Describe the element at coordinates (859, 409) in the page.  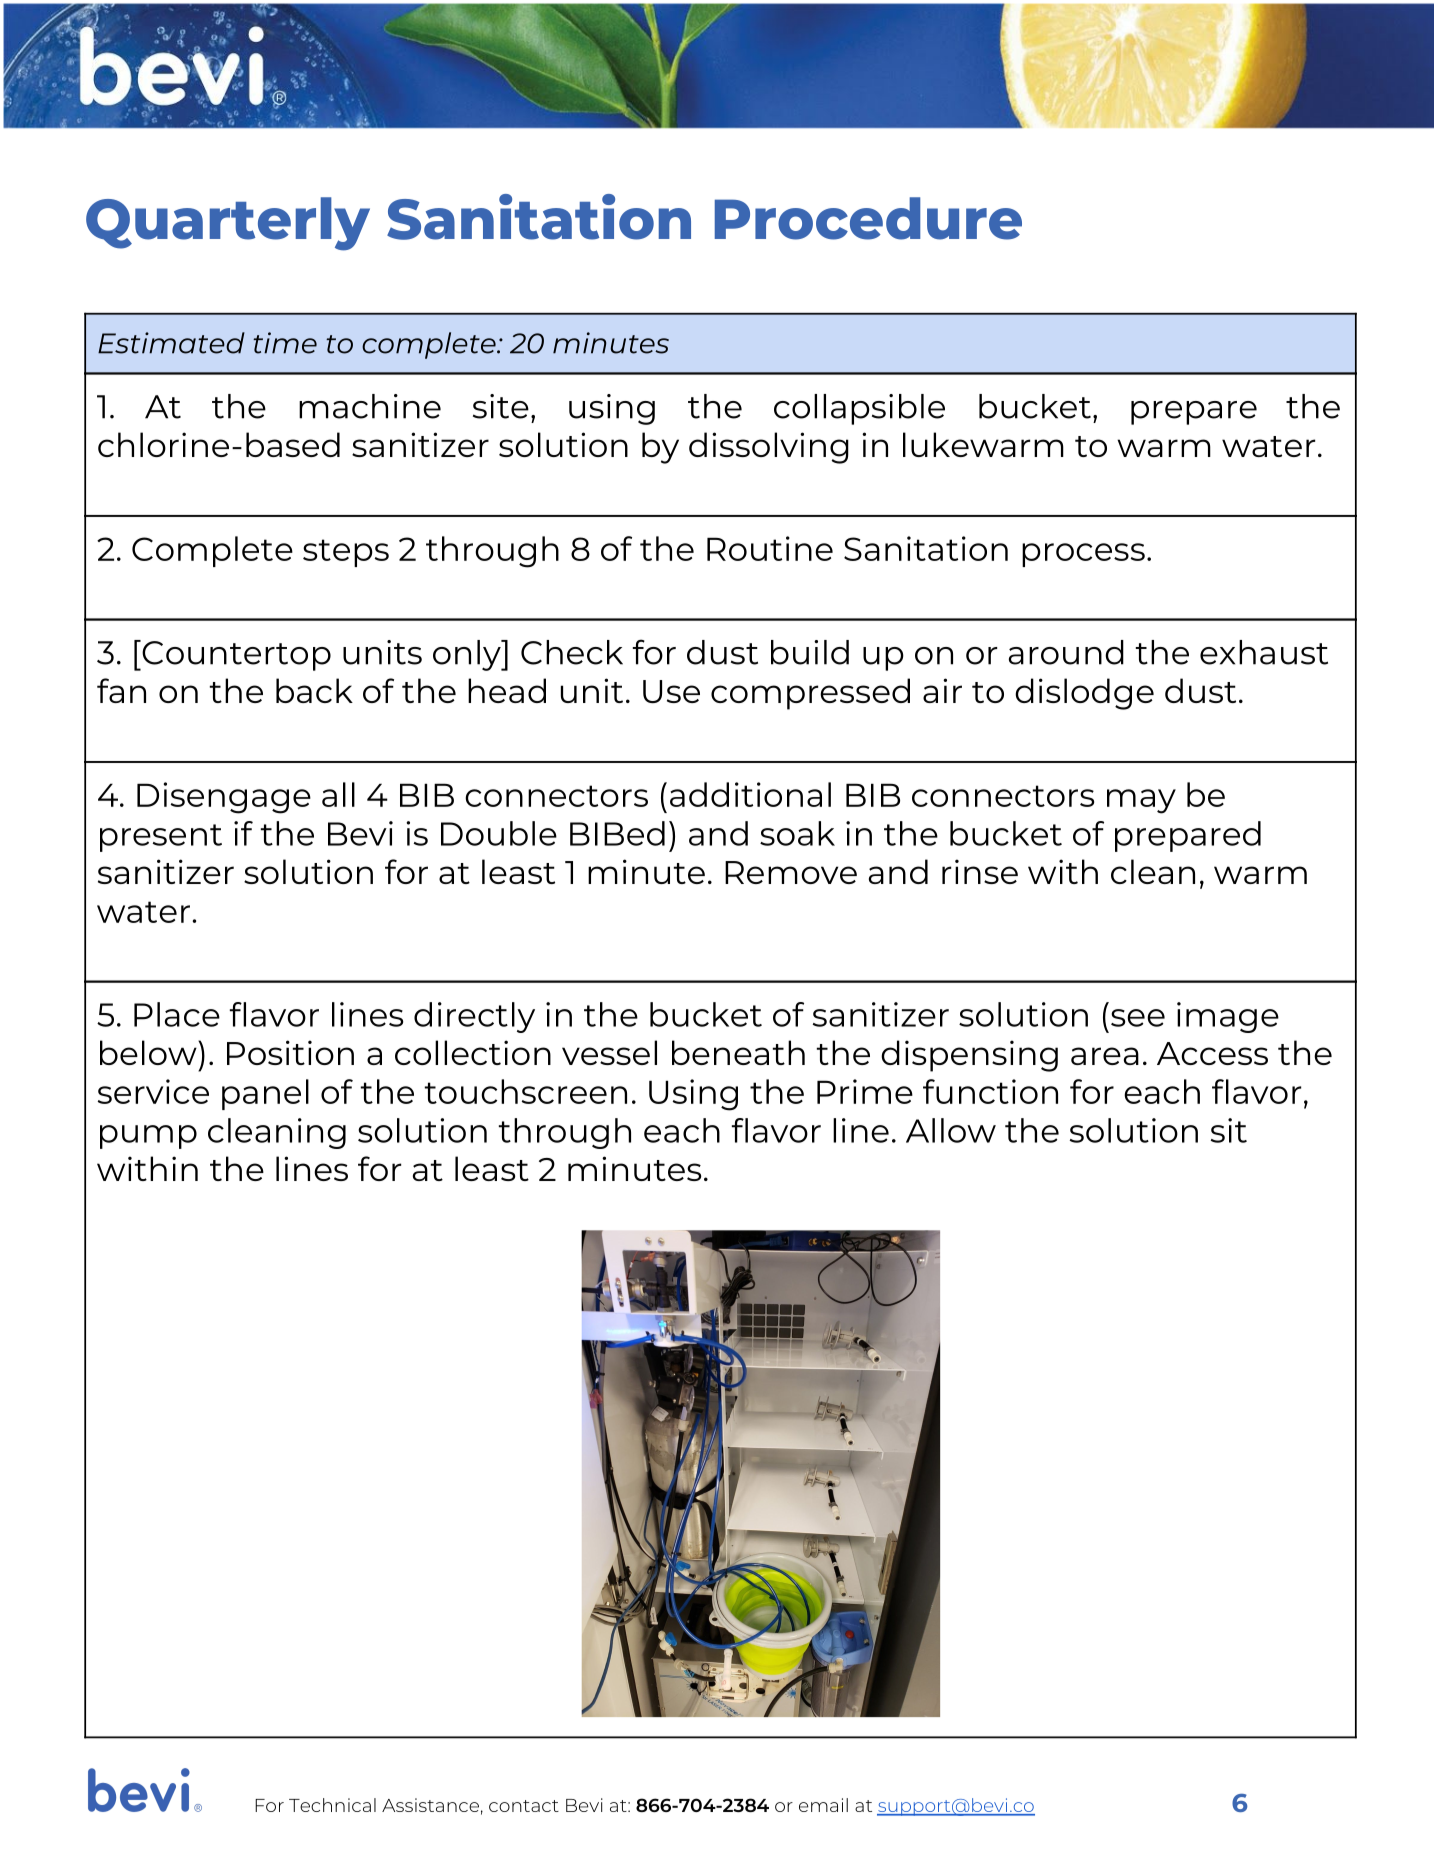
I see `collapsible` at that location.
